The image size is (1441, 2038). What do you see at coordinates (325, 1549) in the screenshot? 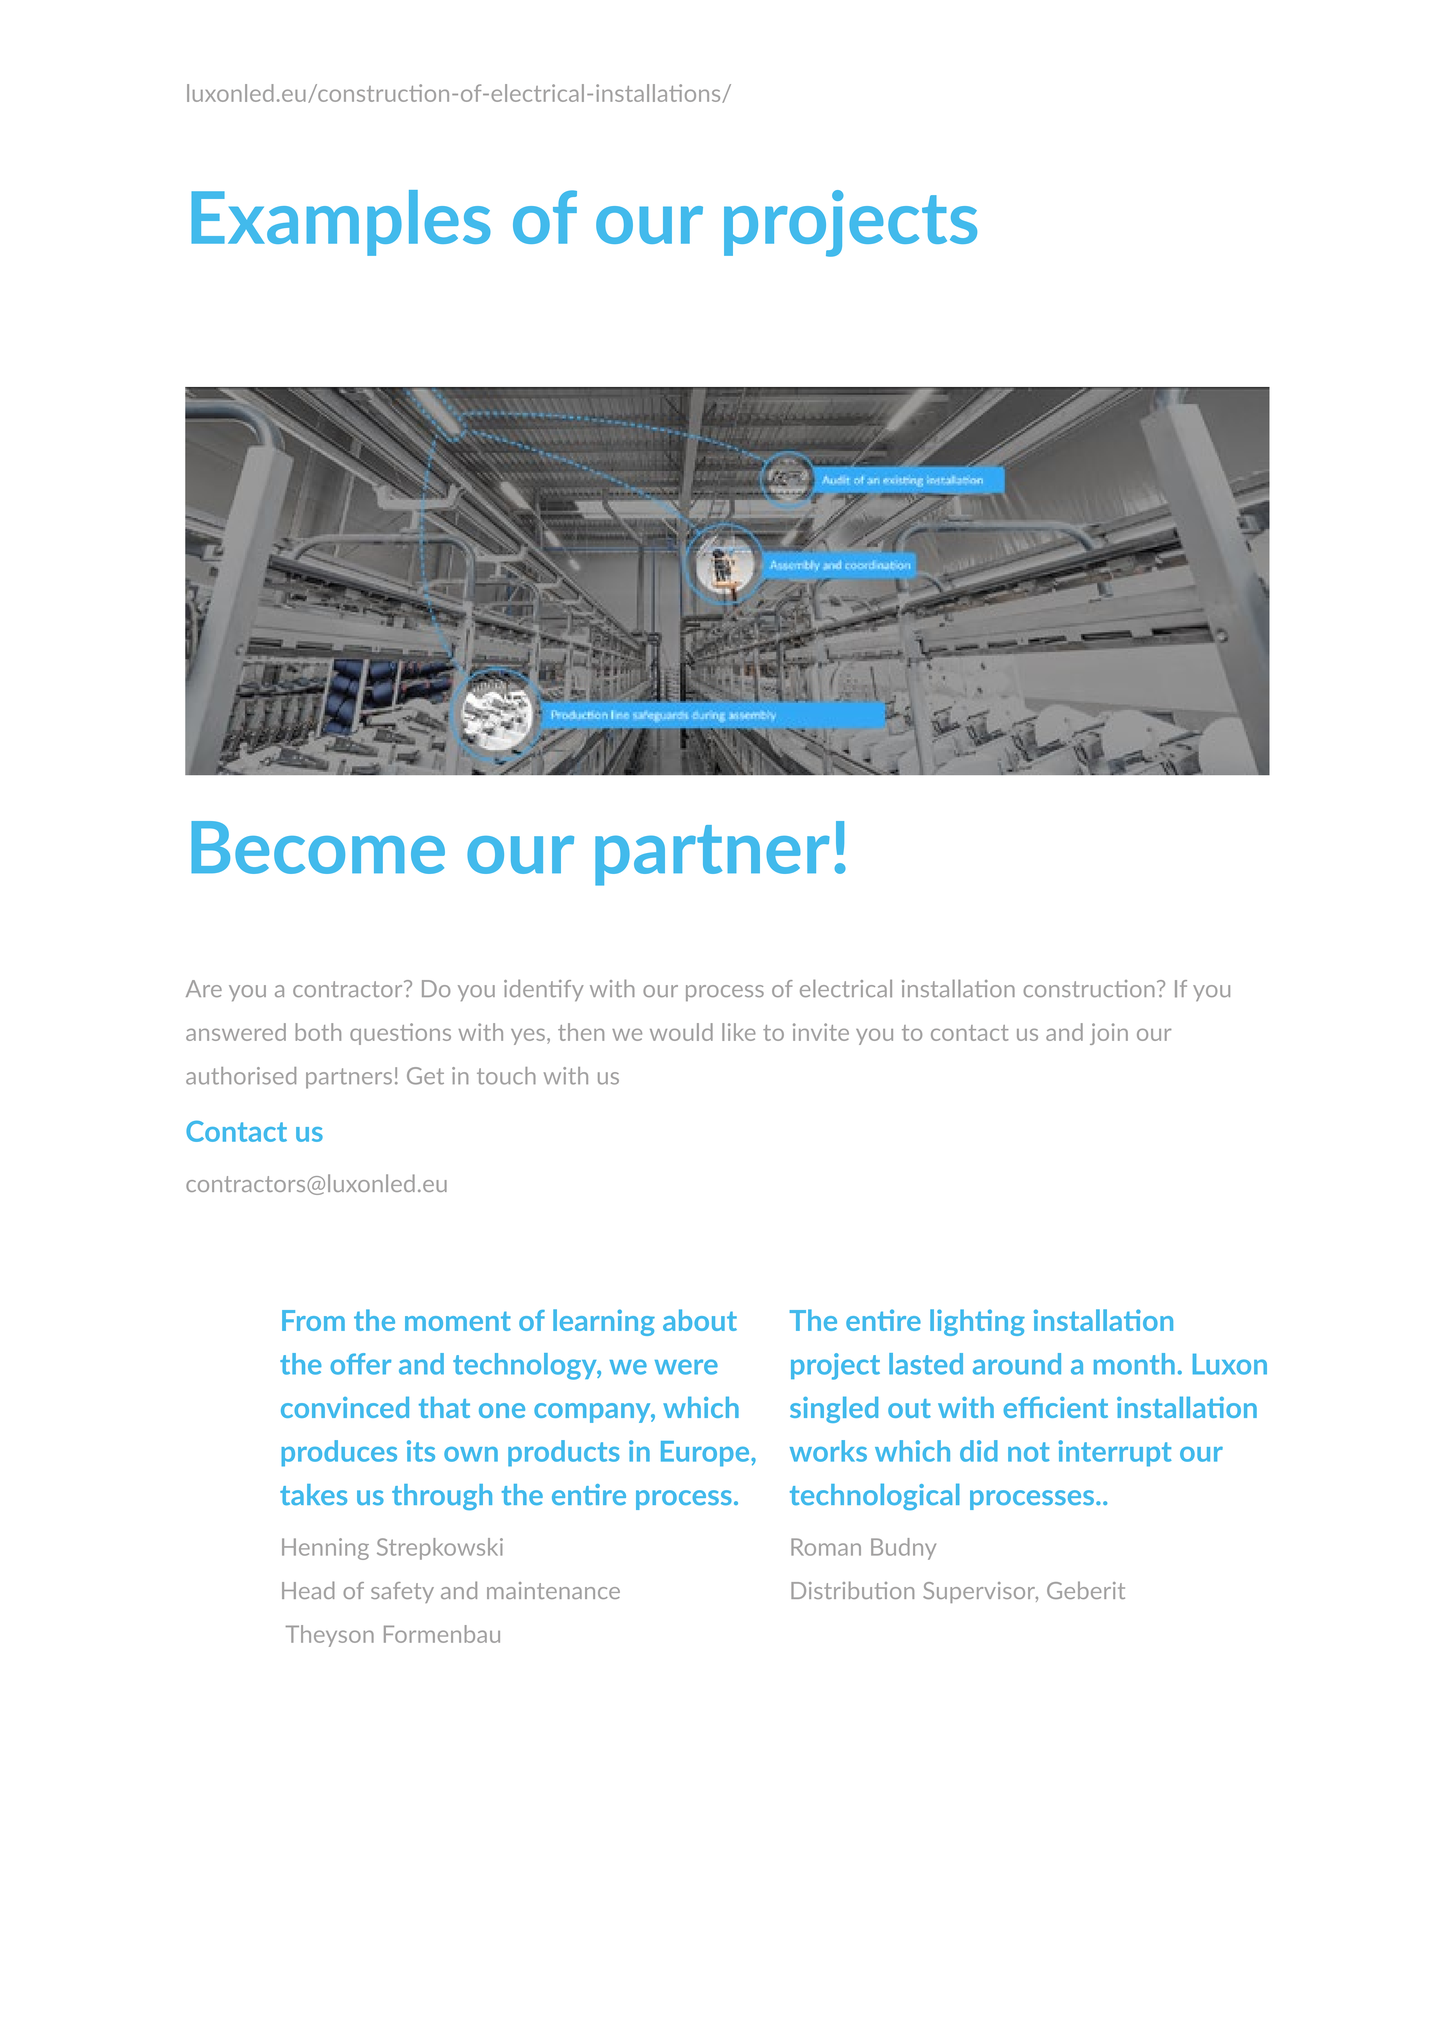
I see `Henning` at bounding box center [325, 1549].
